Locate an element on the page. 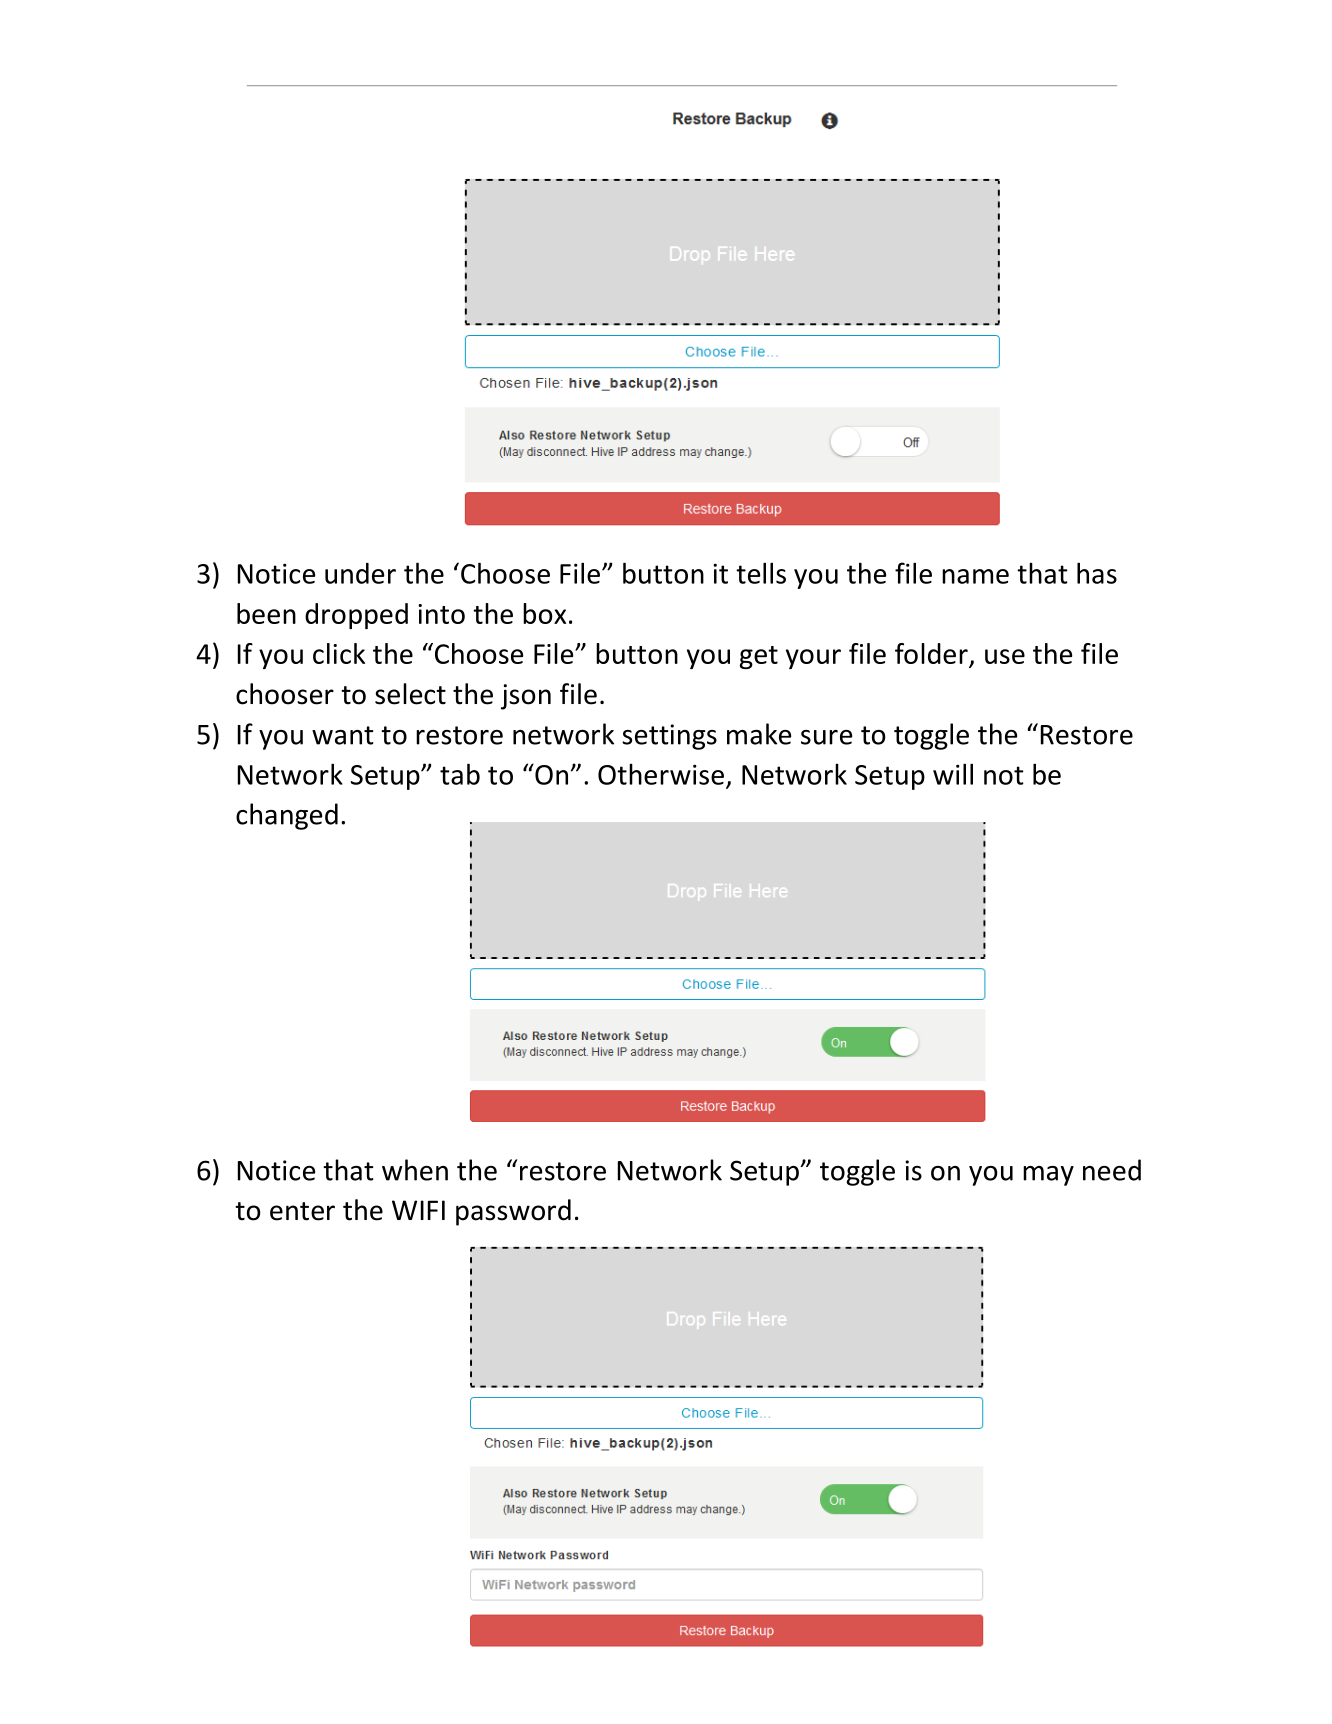 This page has width=1332, height=1724. enter is located at coordinates (302, 1211).
